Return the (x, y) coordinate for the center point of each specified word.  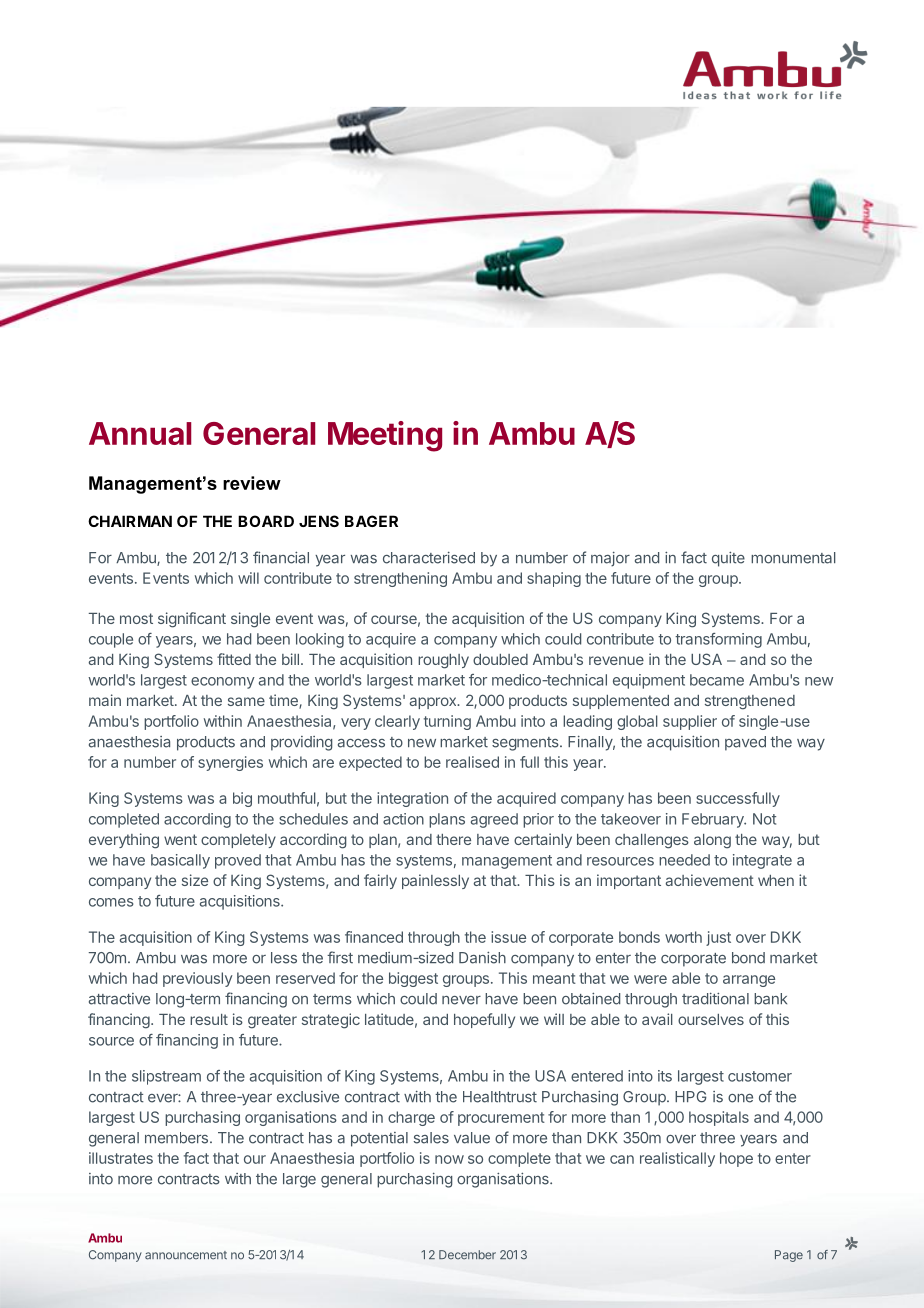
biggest (413, 979)
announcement (186, 1255)
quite (728, 559)
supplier (690, 722)
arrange (749, 981)
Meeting (385, 436)
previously (197, 979)
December (467, 1255)
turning (447, 722)
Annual (140, 433)
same (246, 701)
